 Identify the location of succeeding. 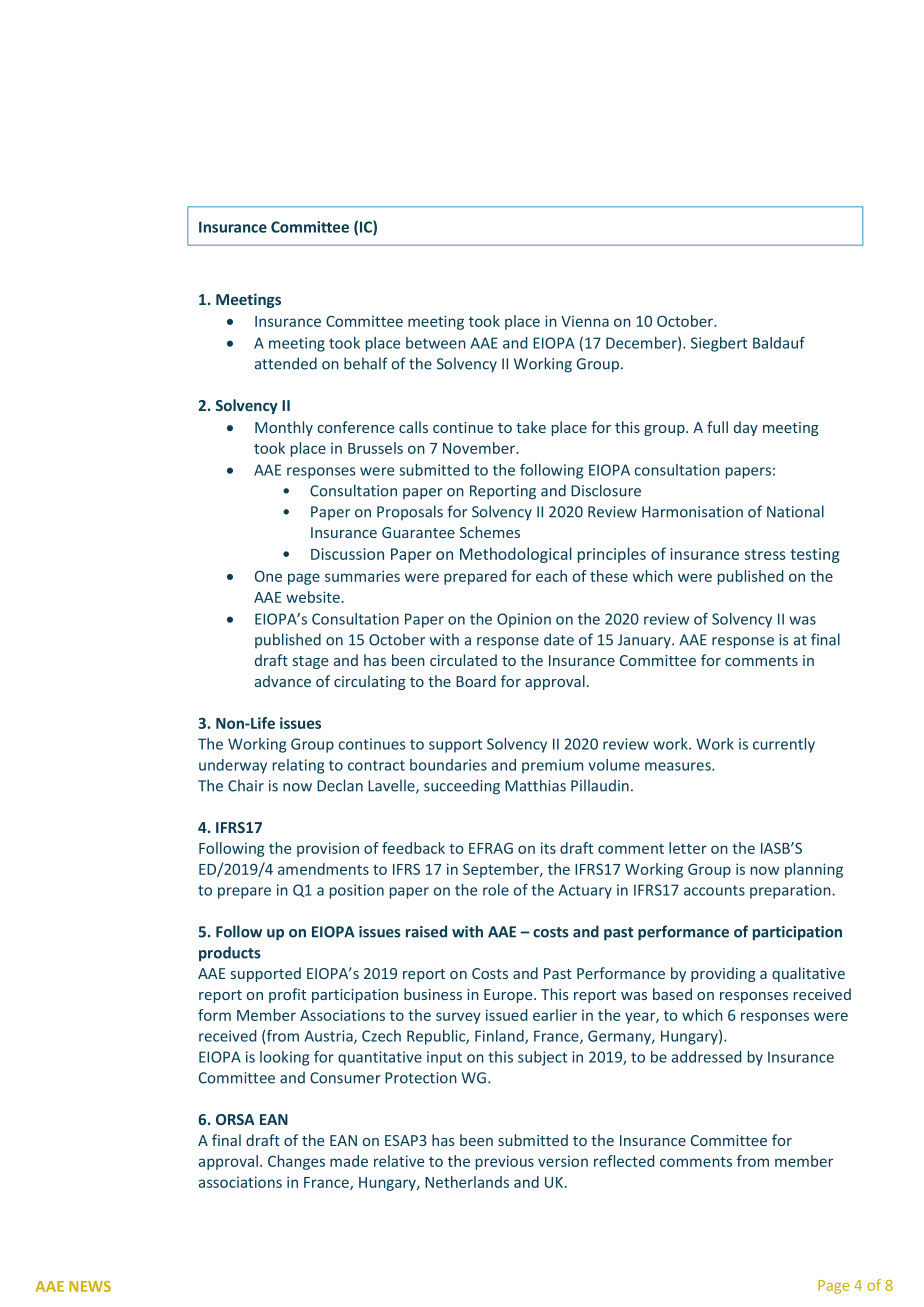
(462, 787).
